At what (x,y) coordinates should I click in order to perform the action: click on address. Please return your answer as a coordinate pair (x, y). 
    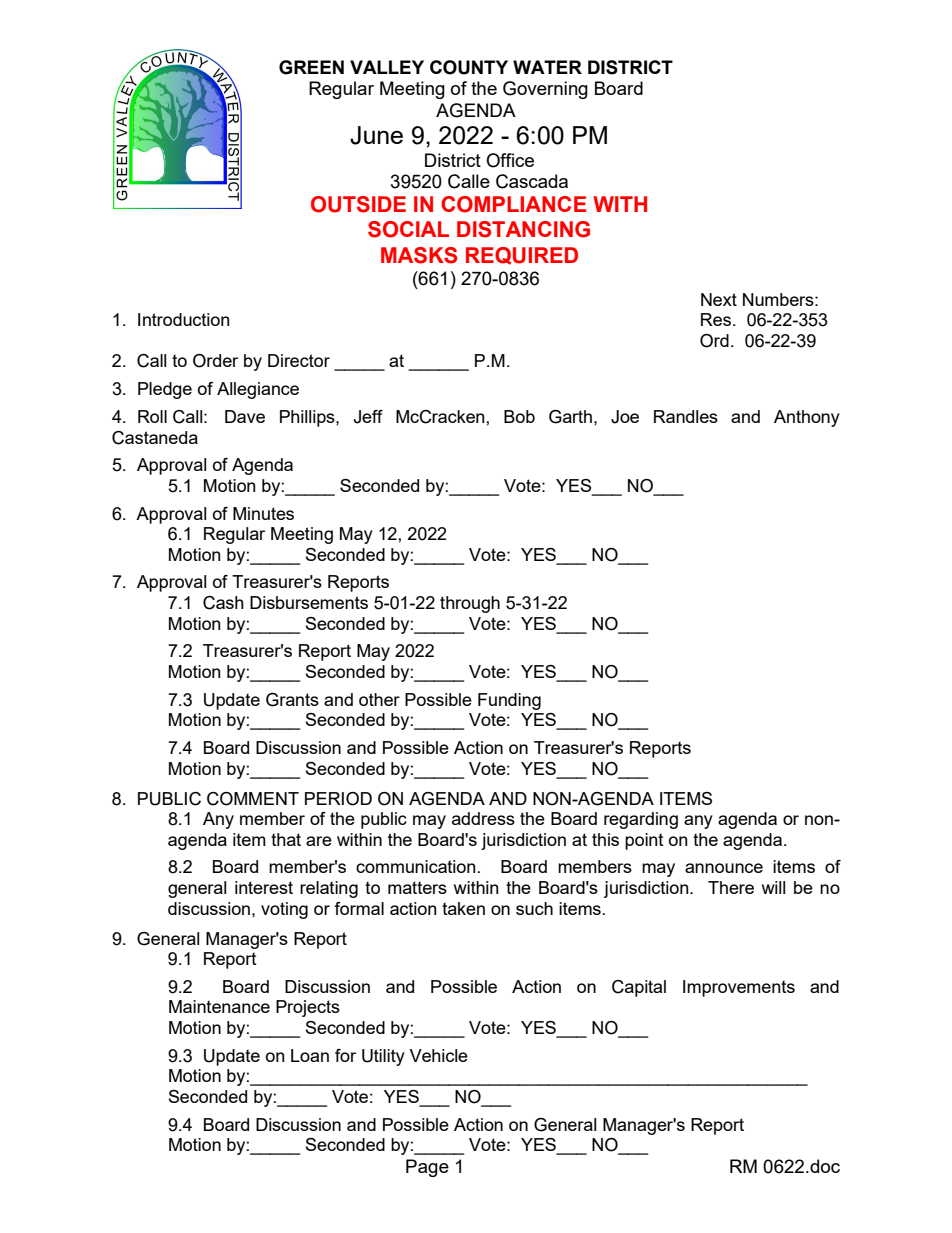
    Looking at the image, I should click on (483, 818).
